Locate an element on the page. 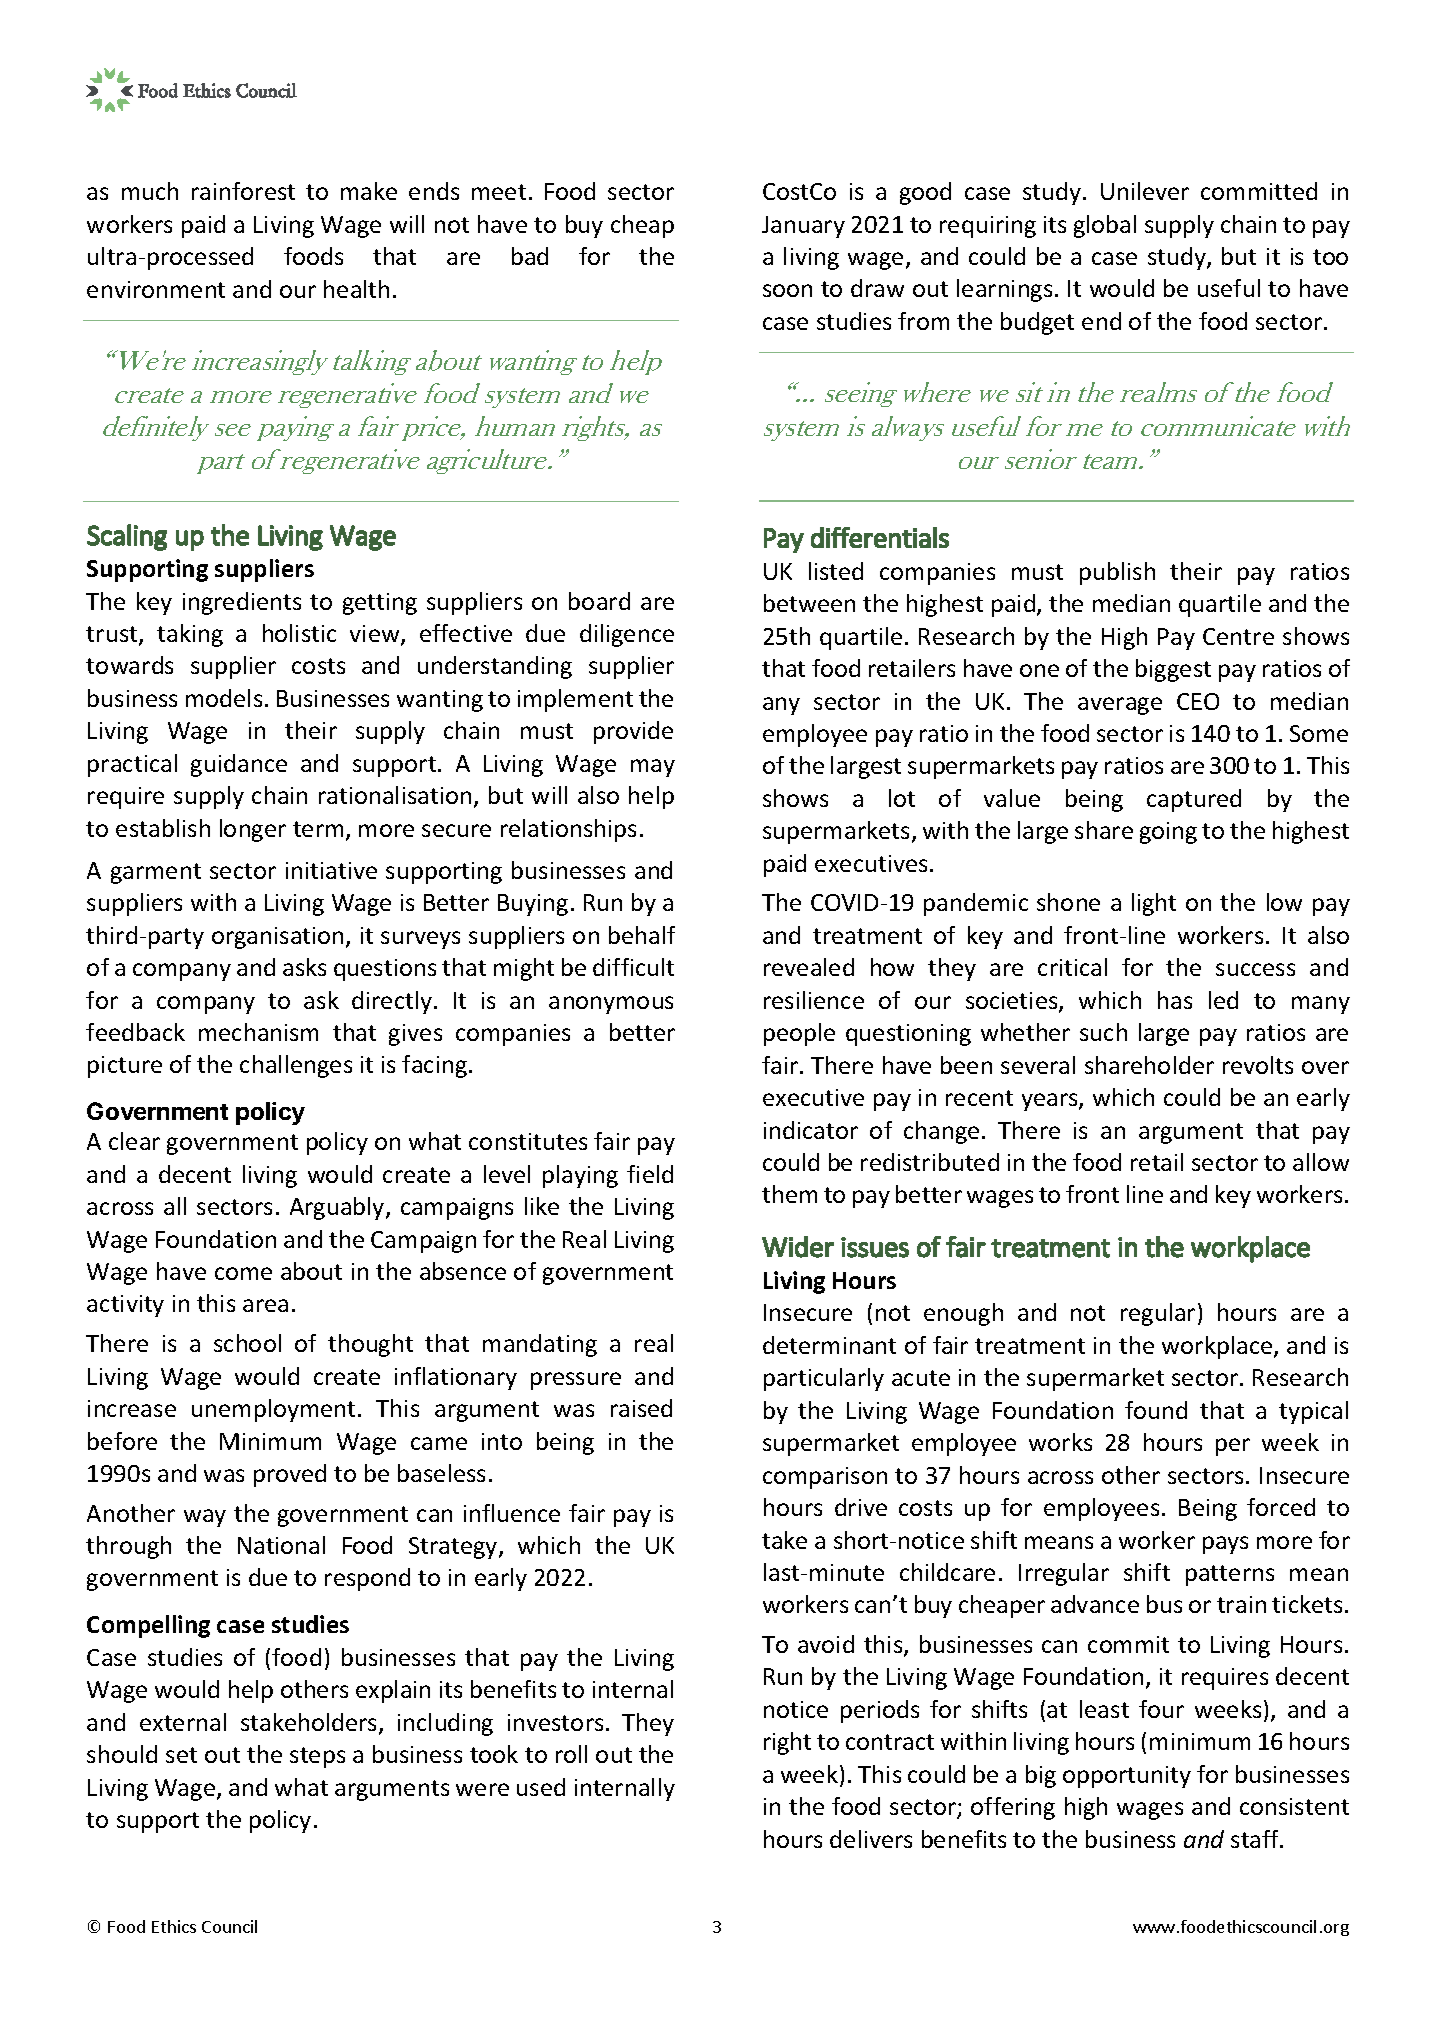  rainforest is located at coordinates (243, 191).
